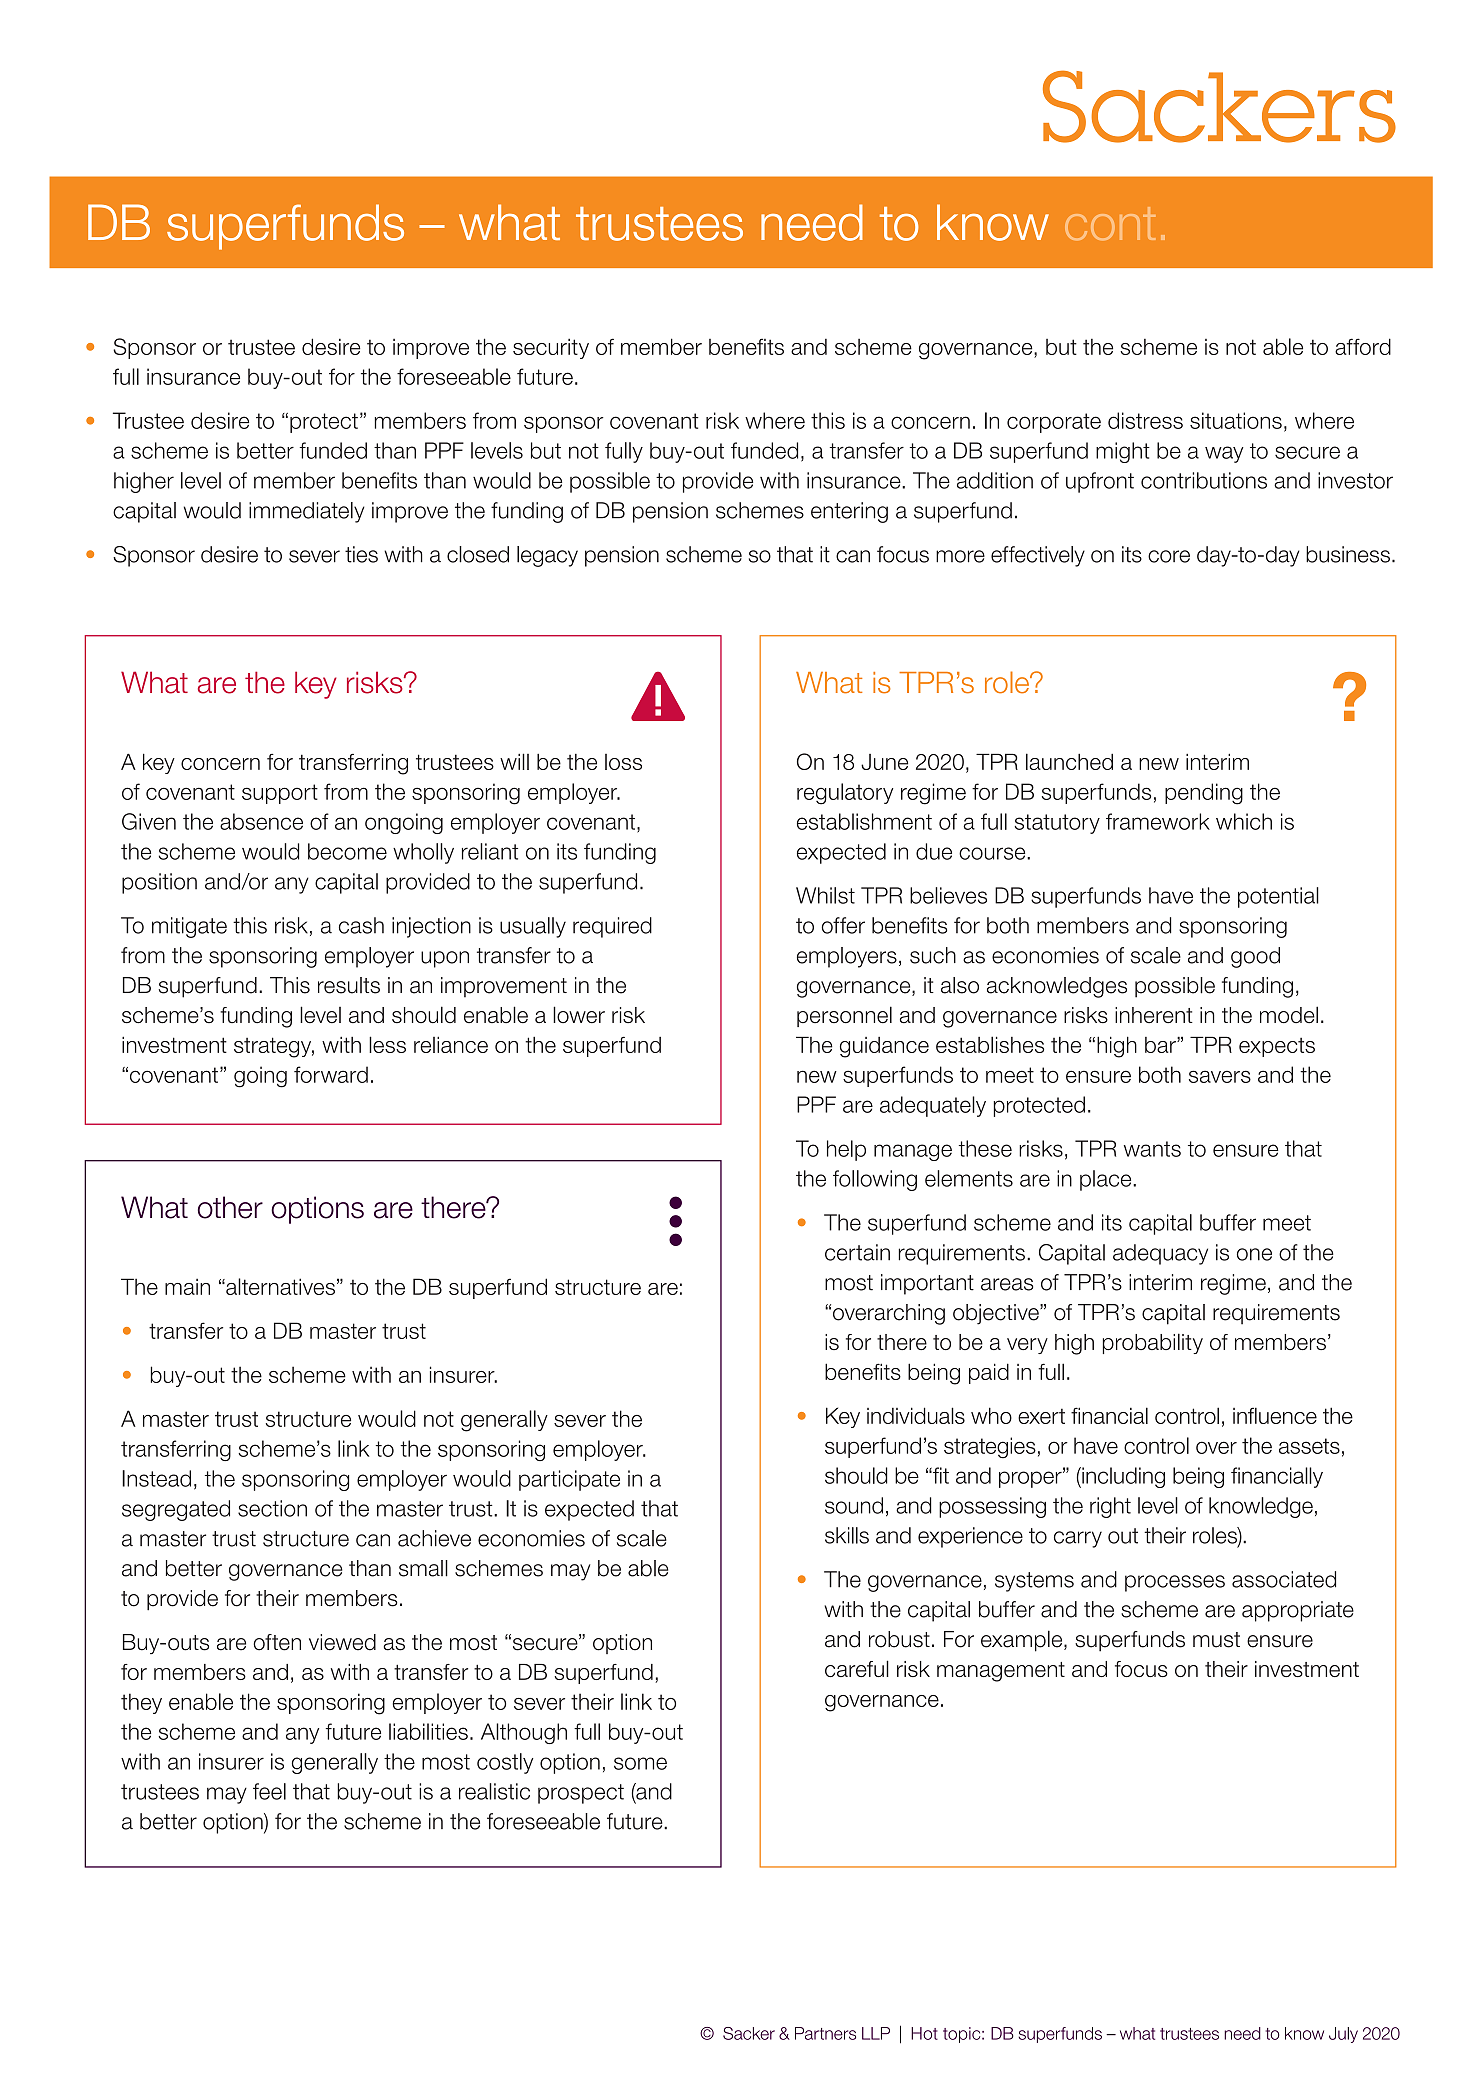  What do you see at coordinates (846, 1150) in the screenshot?
I see `help` at bounding box center [846, 1150].
